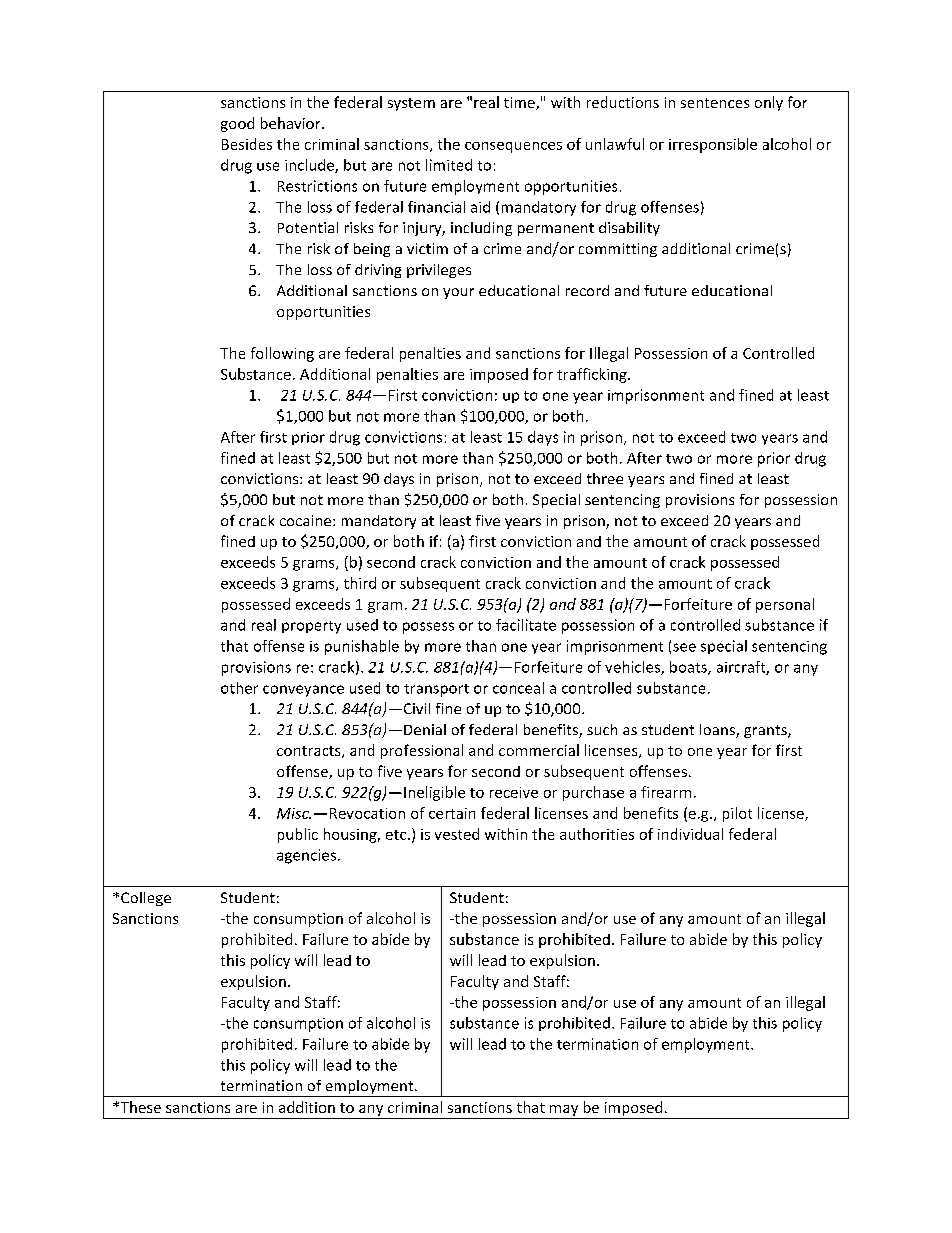  Describe the element at coordinates (690, 834) in the document. I see `individual` at that location.
